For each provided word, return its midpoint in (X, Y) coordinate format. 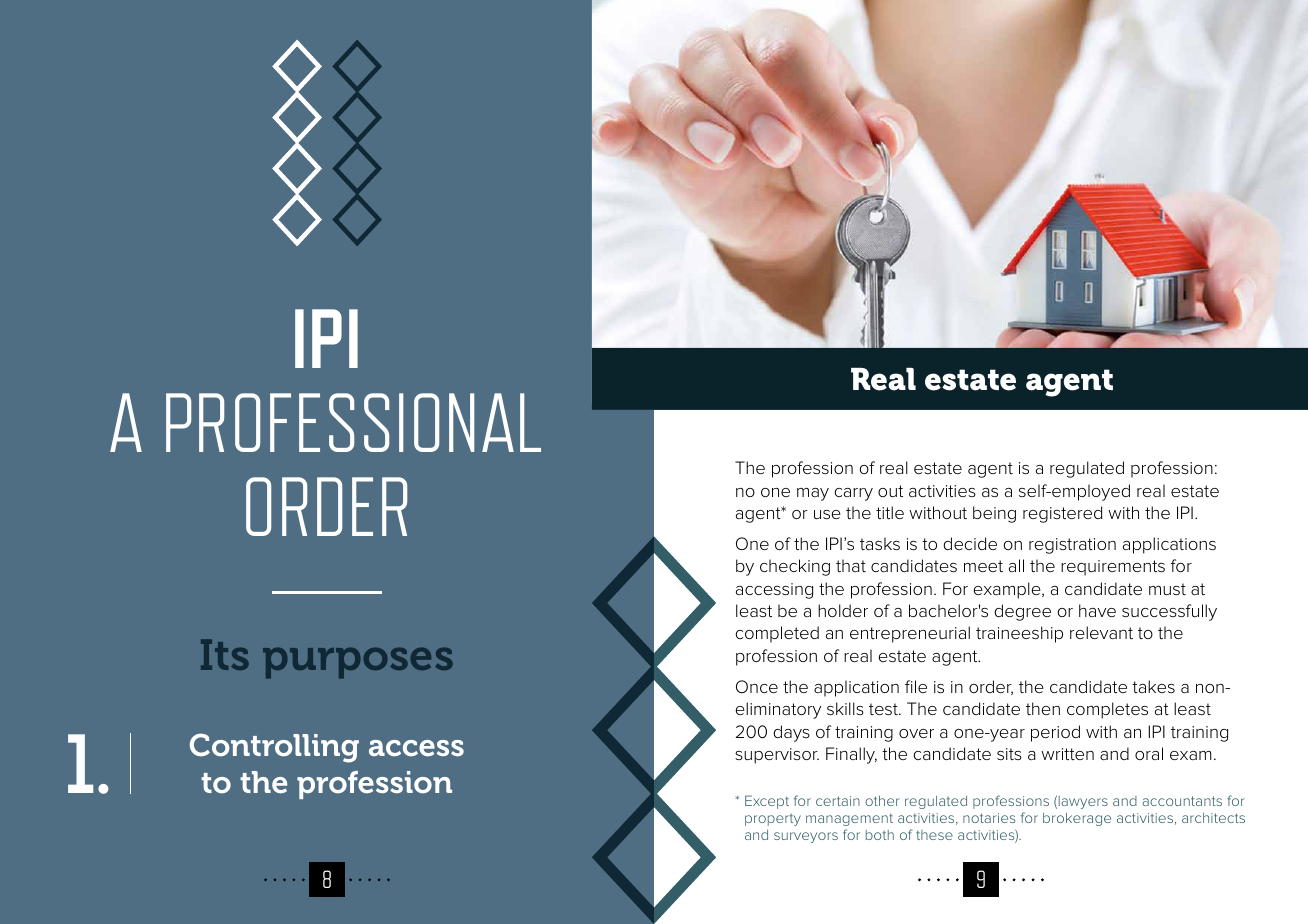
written (1067, 754)
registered (1062, 514)
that (851, 566)
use (827, 514)
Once (757, 686)
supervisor (777, 756)
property (773, 820)
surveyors (806, 837)
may (813, 494)
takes (1153, 686)
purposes (358, 663)
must (1167, 589)
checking (795, 567)
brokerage (1077, 819)
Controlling (274, 748)
